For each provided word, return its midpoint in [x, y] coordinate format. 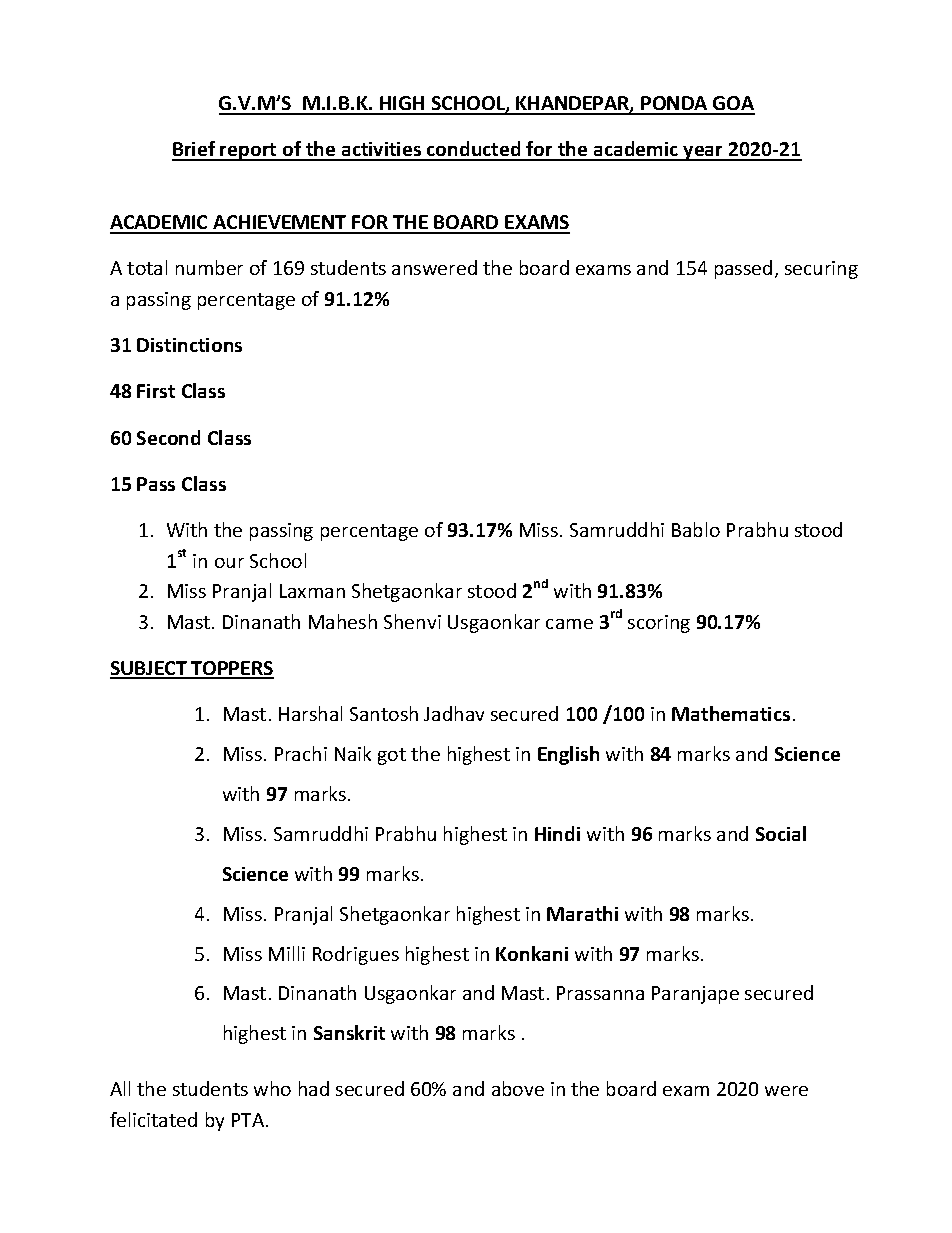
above [518, 1088]
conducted [474, 150]
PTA [249, 1120]
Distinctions [189, 345]
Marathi [582, 913]
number [209, 267]
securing [821, 270]
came [569, 624]
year [704, 153]
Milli [287, 953]
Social [781, 833]
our [229, 563]
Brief [195, 150]
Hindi [557, 833]
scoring [659, 624]
